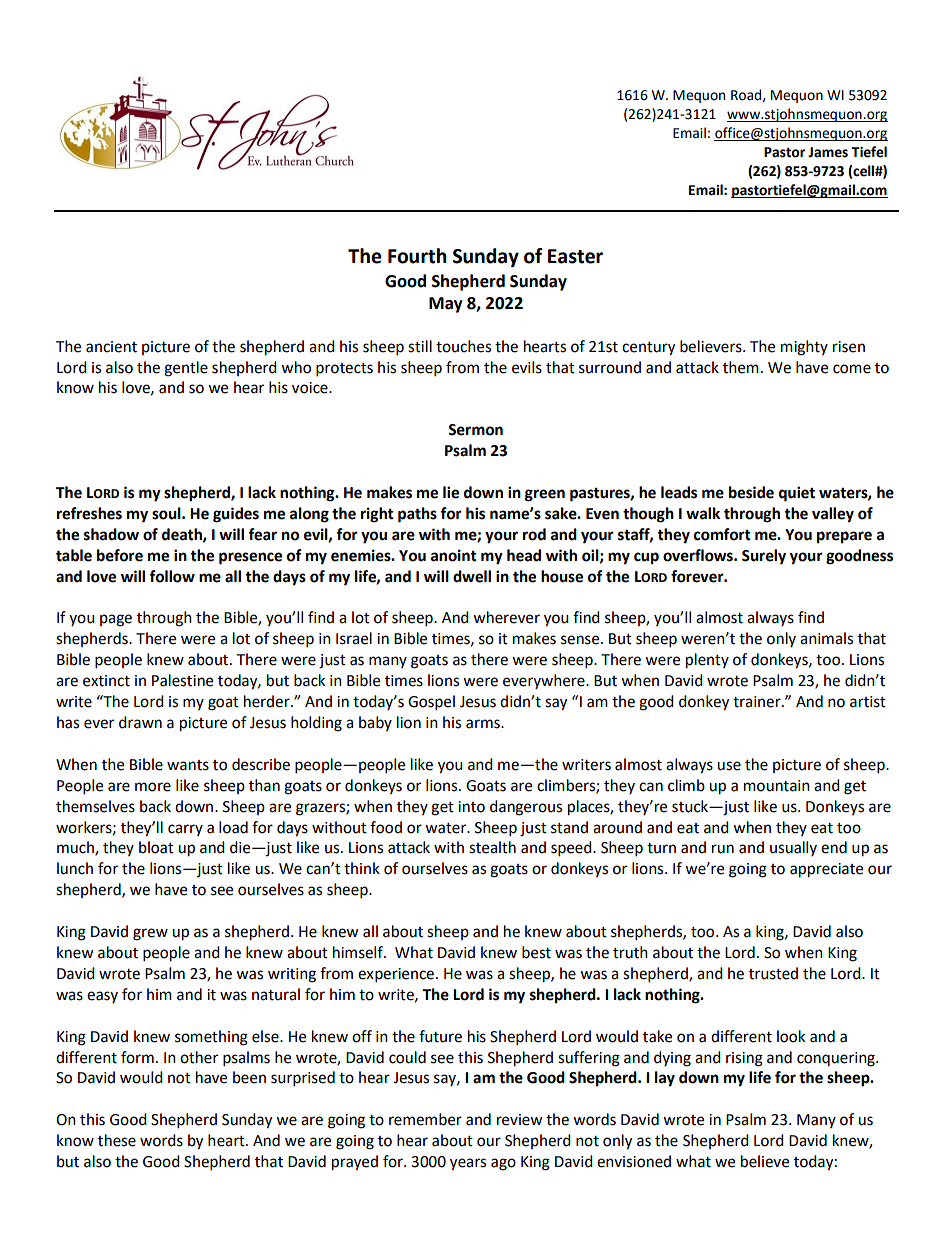  What do you see at coordinates (475, 430) in the document?
I see `Sermon` at bounding box center [475, 430].
